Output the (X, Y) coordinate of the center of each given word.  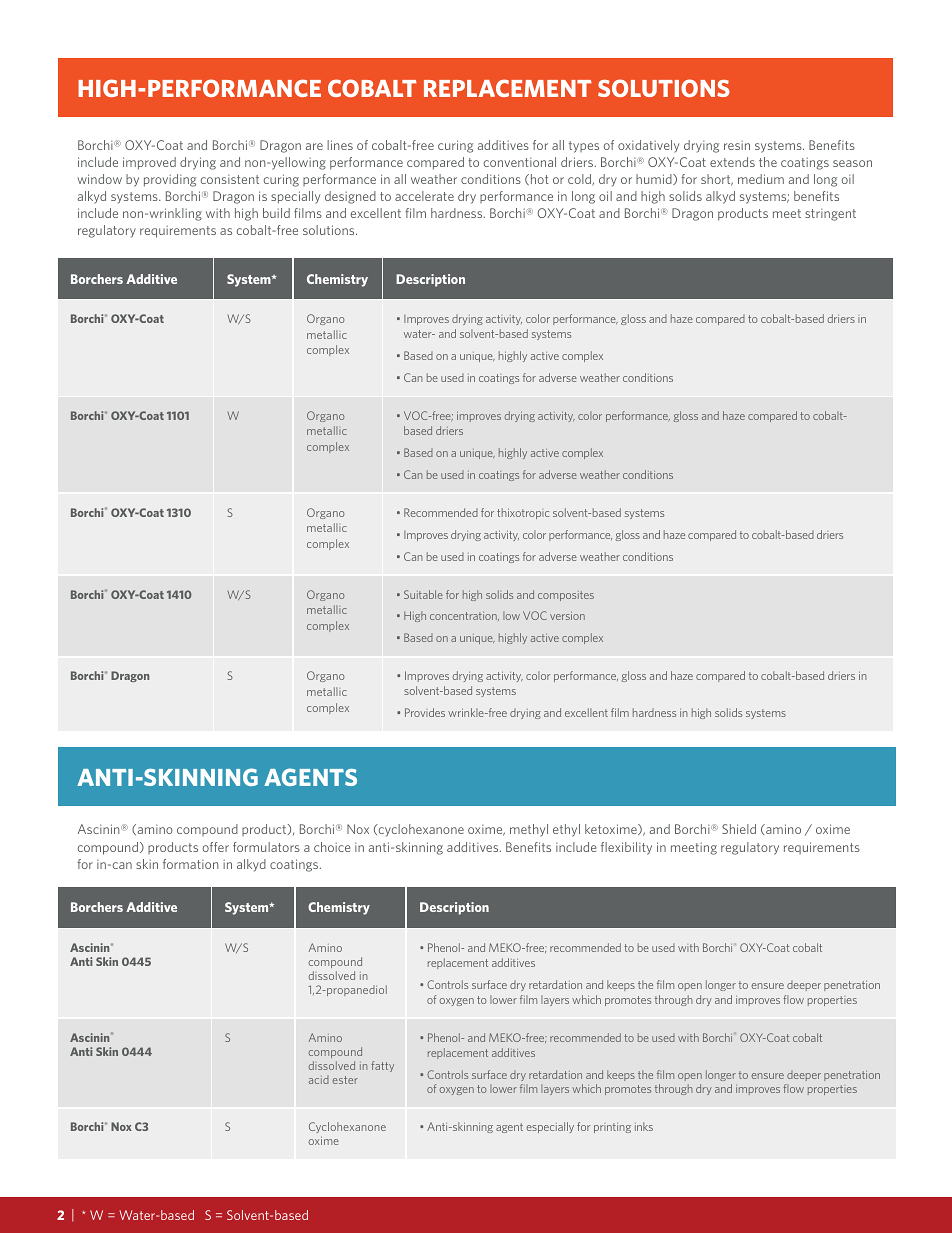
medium (761, 179)
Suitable (423, 594)
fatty (382, 1066)
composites (566, 596)
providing (170, 180)
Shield (739, 829)
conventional (520, 162)
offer (216, 847)
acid (319, 1080)
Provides (425, 712)
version (567, 615)
